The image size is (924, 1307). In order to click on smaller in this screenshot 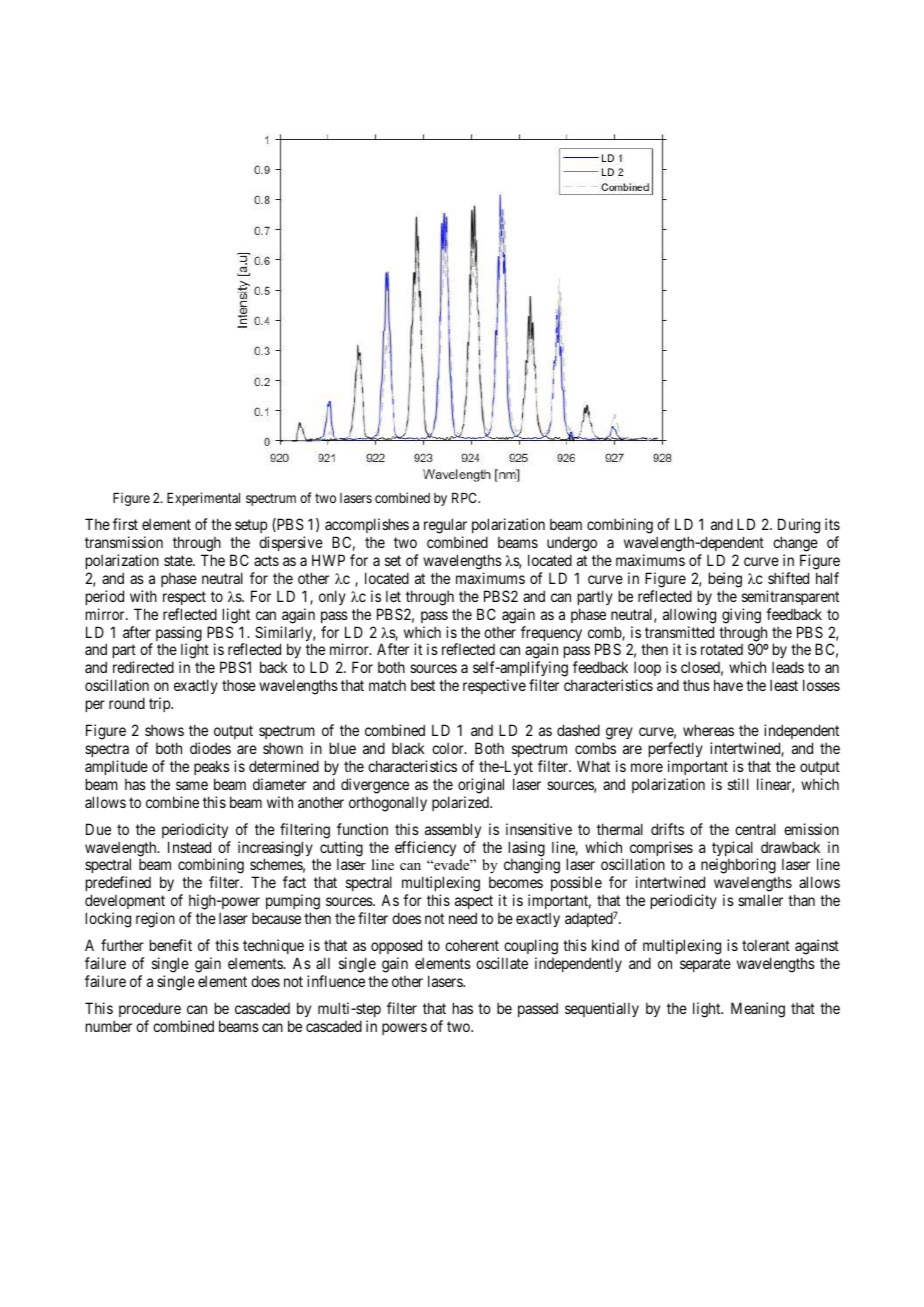, I will do `click(760, 900)`.
